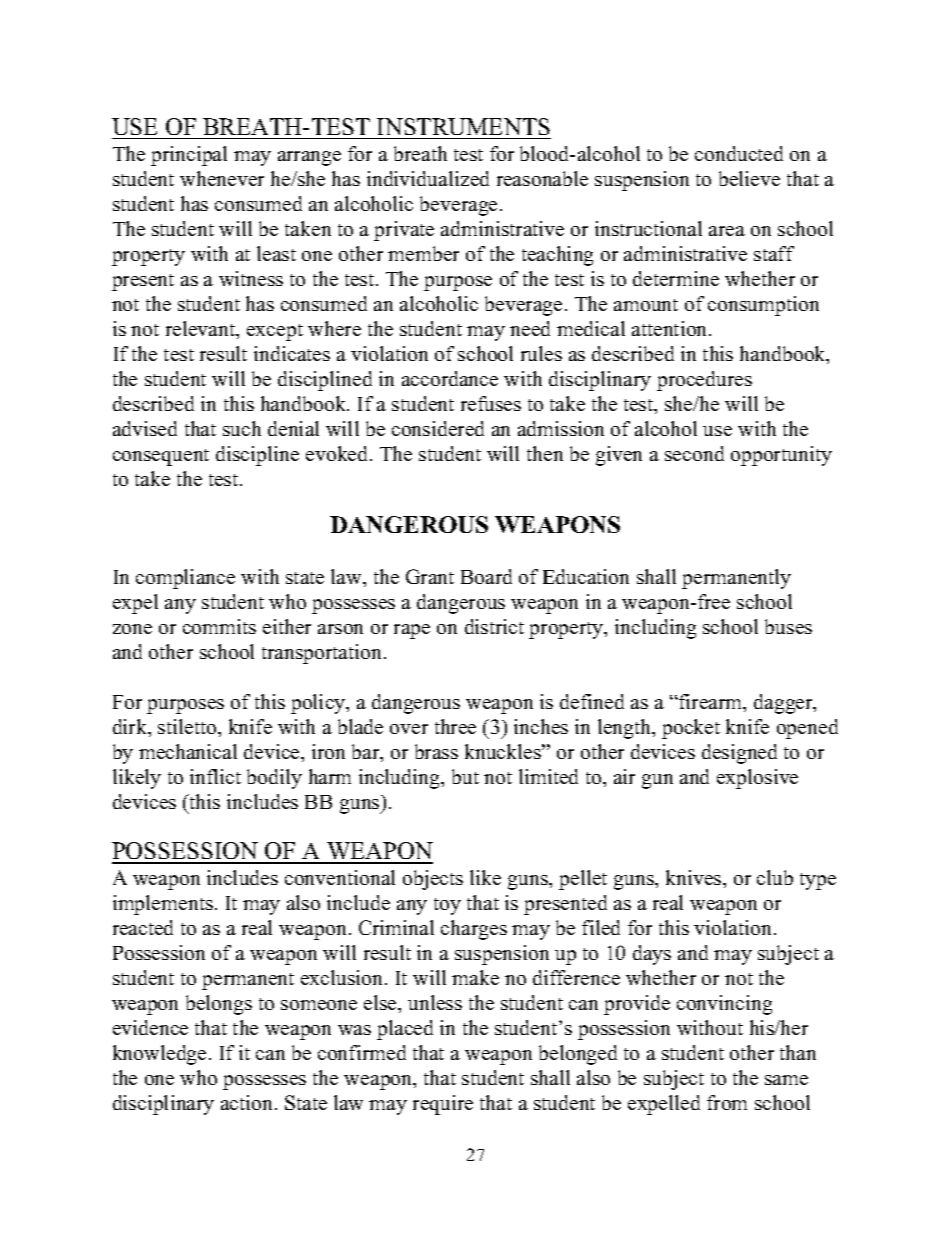 The width and height of the image is (952, 1233). I want to click on designed, so click(739, 754).
